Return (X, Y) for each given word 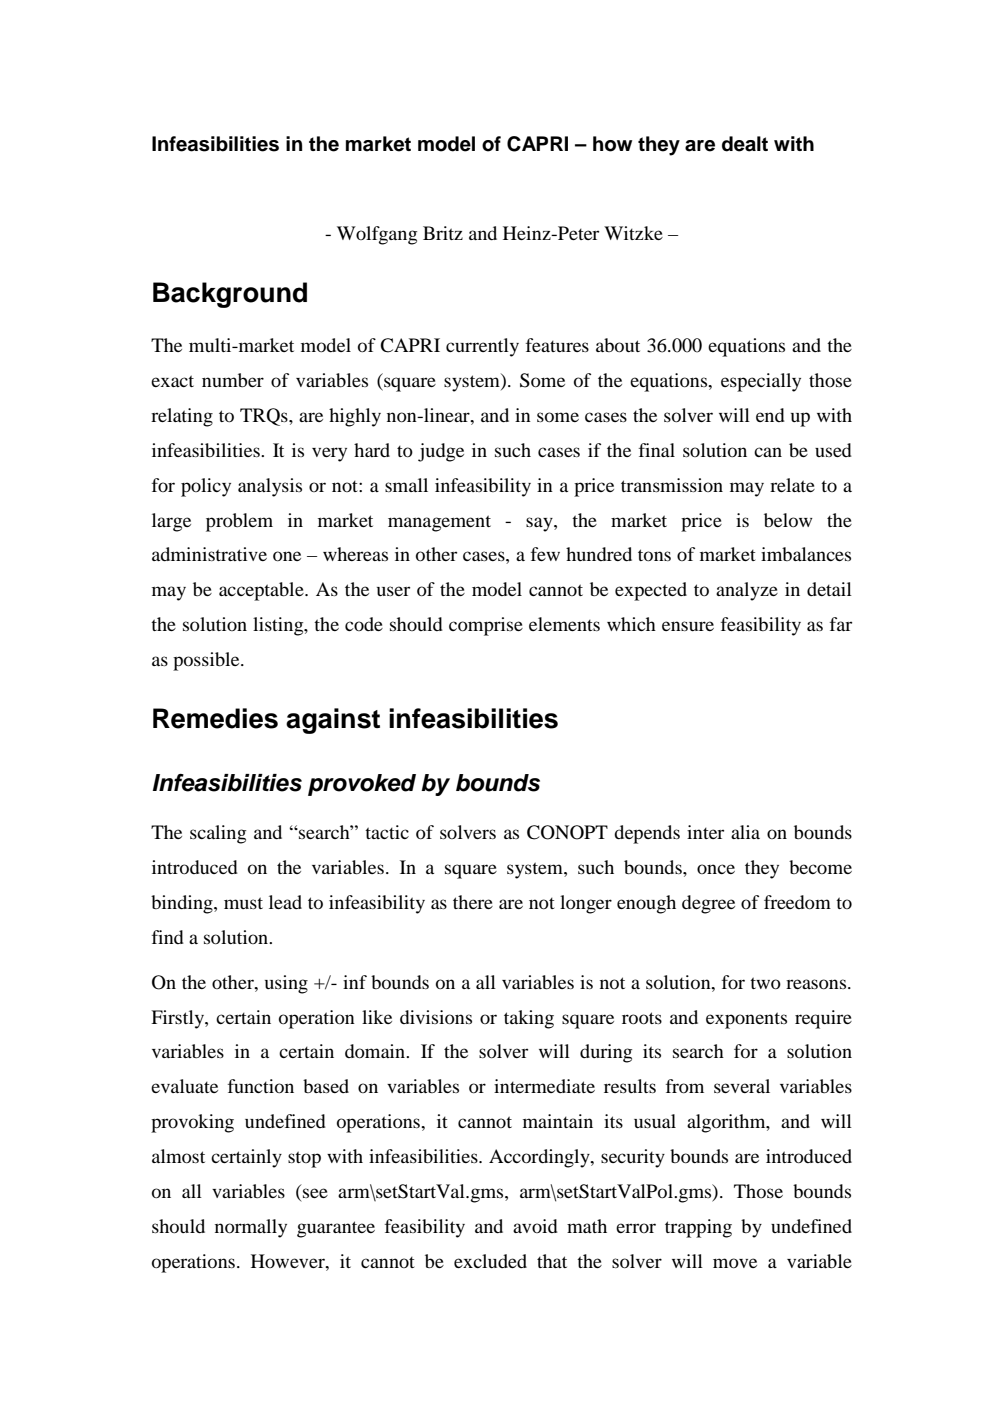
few (545, 554)
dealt (745, 144)
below (788, 520)
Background (230, 295)
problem (239, 522)
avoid (535, 1226)
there (473, 902)
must (243, 903)
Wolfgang (377, 235)
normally (251, 1228)
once (716, 869)
